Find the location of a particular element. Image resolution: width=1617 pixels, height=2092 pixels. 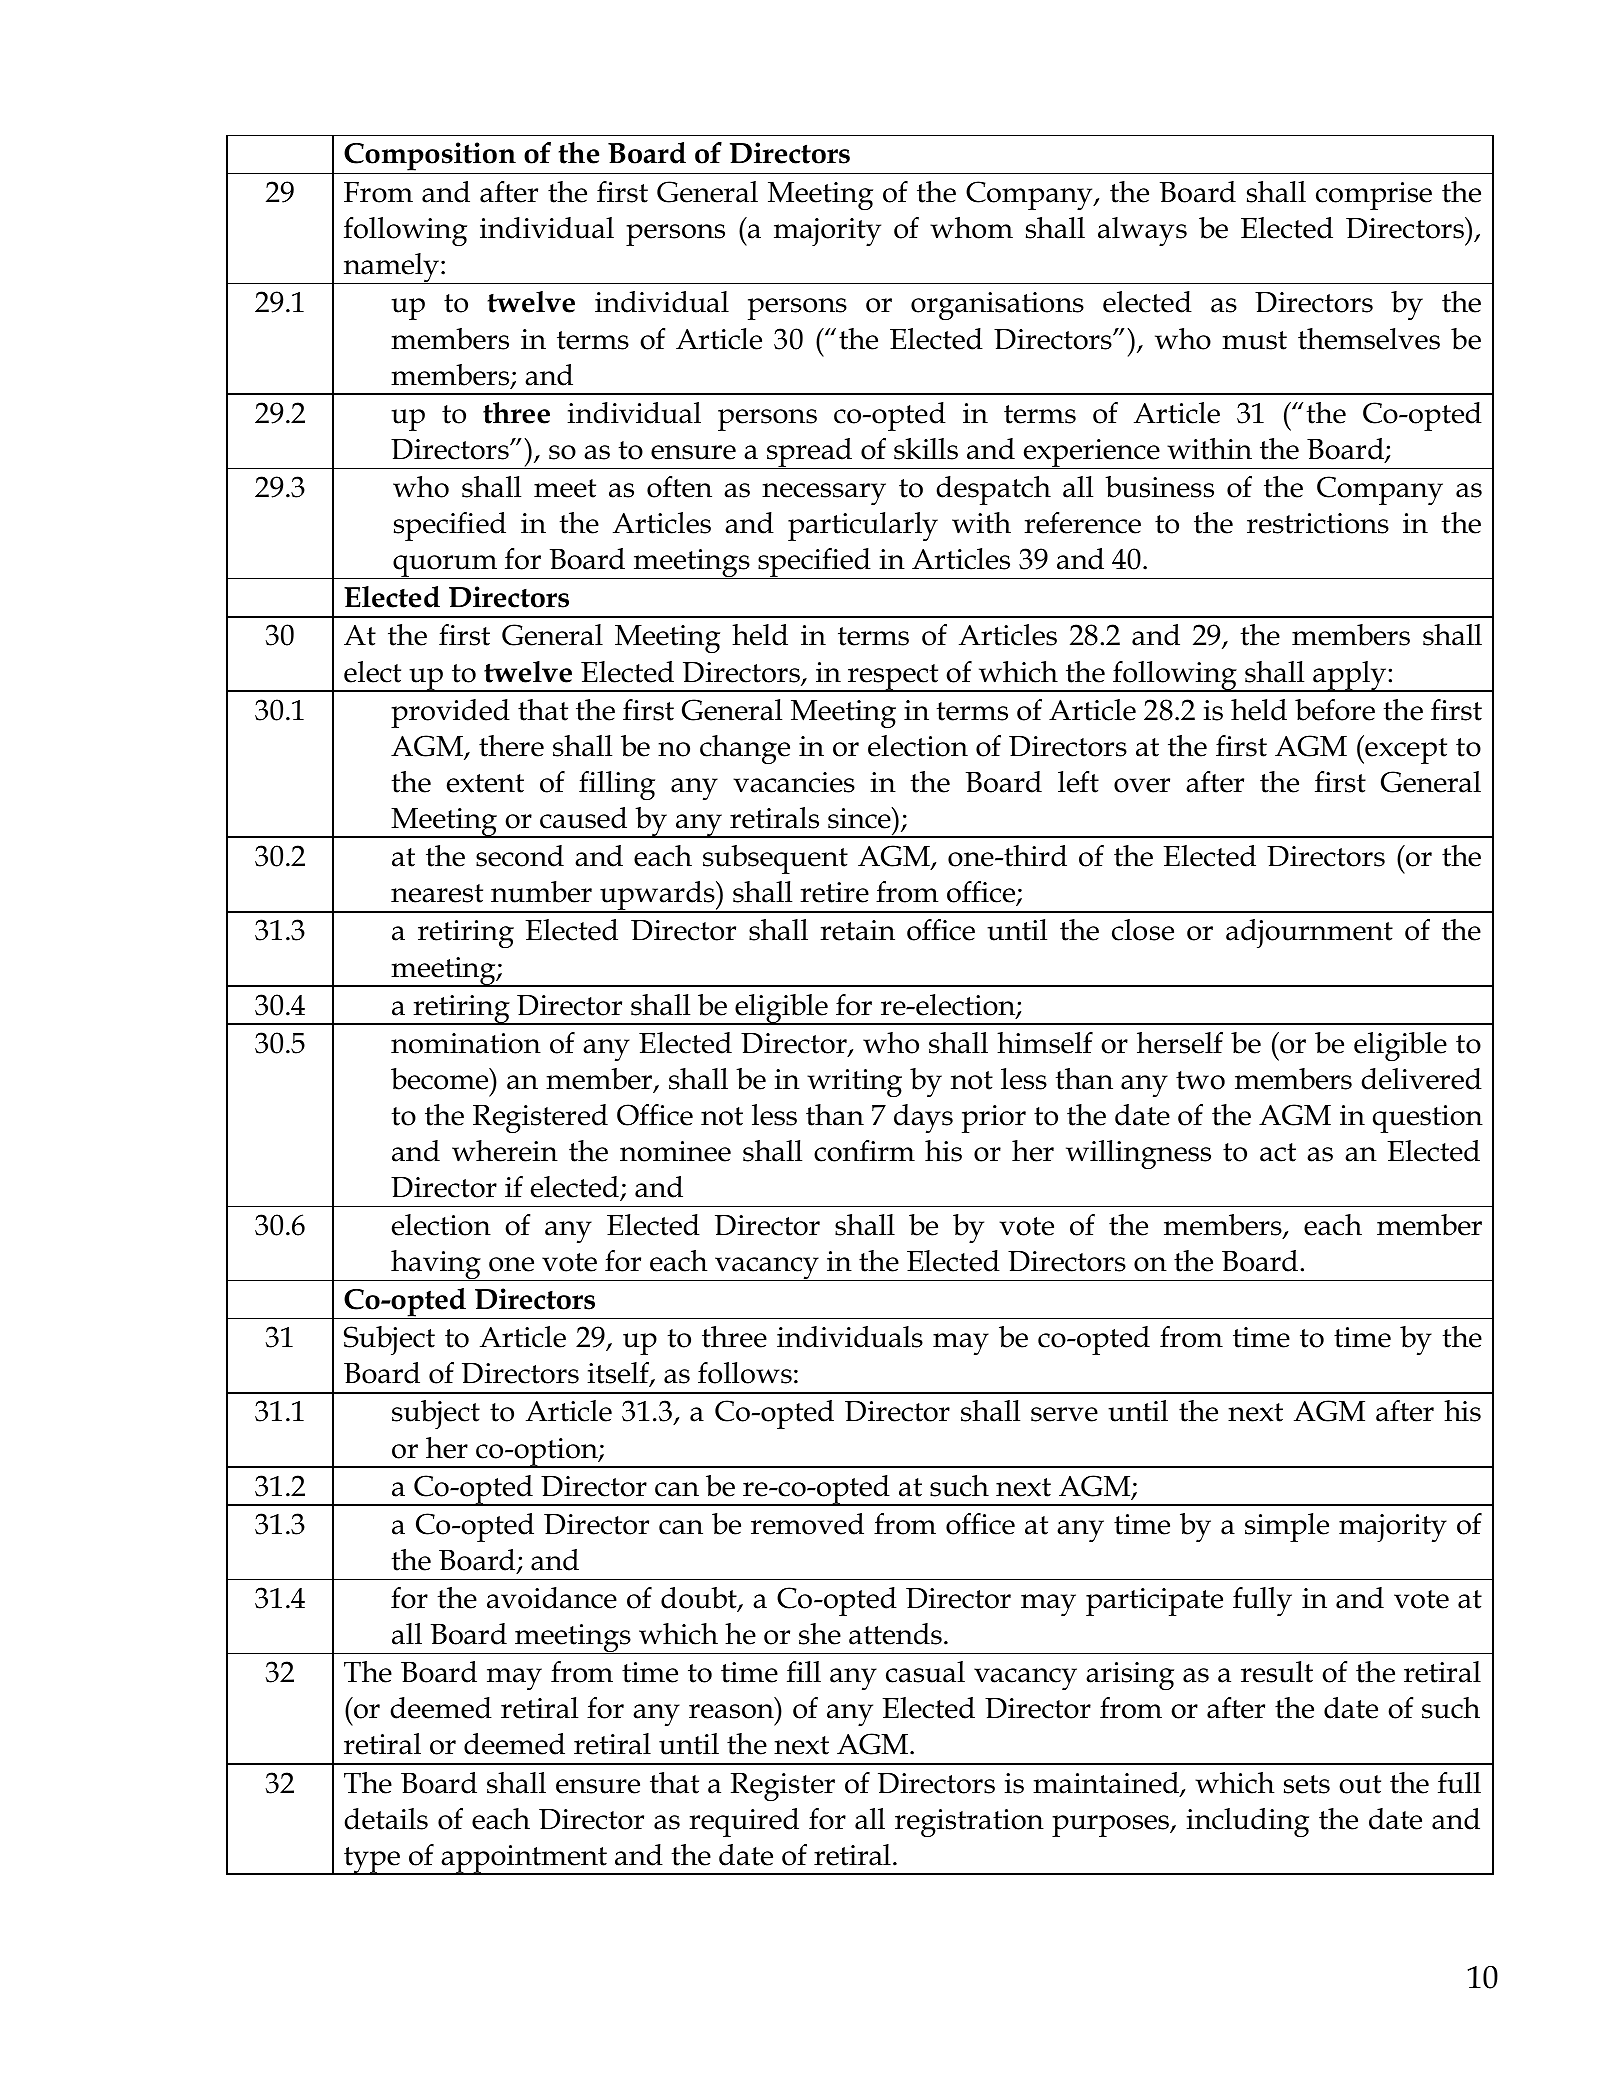

writing is located at coordinates (854, 1083).
